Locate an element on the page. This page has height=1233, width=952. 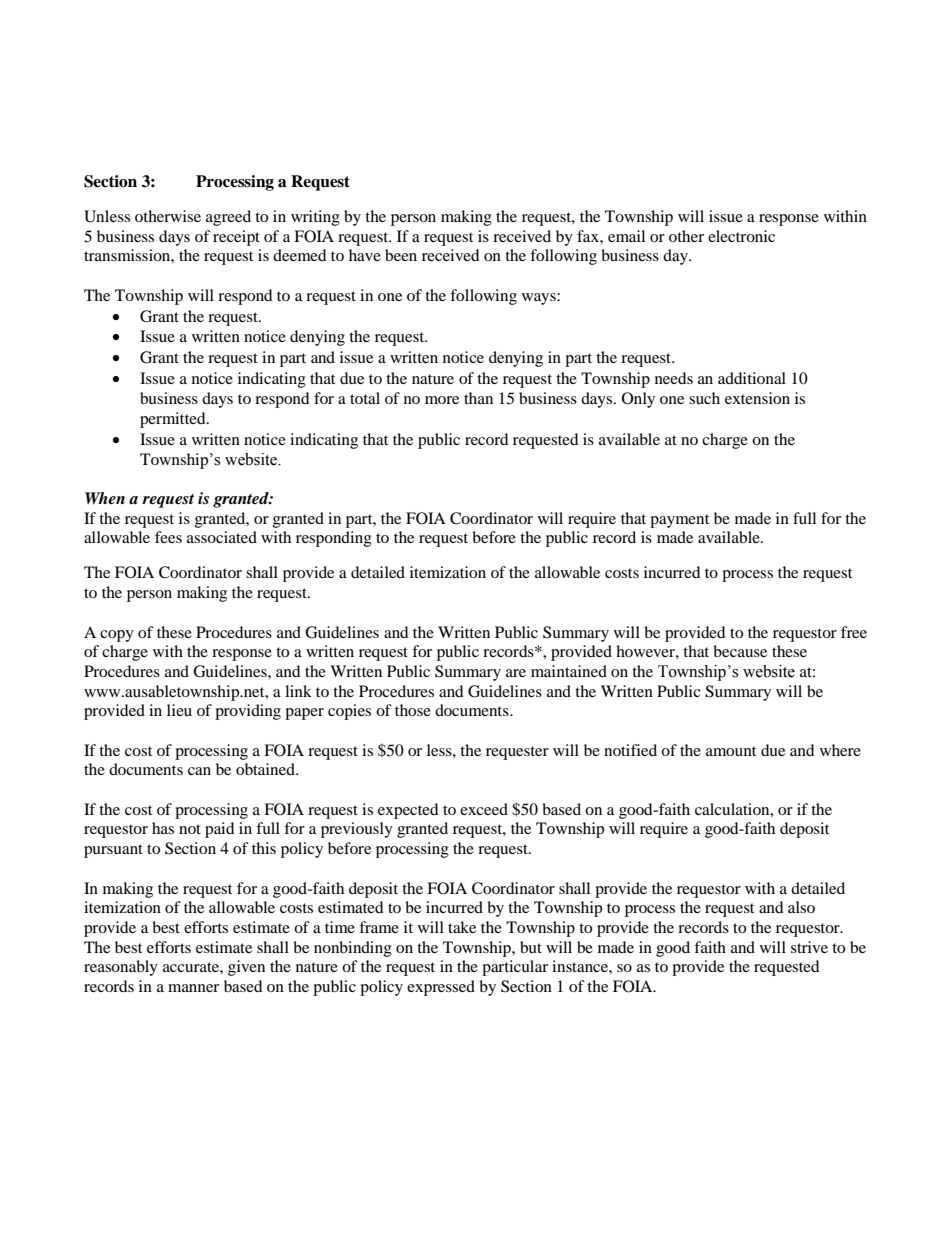
manner is located at coordinates (193, 988).
